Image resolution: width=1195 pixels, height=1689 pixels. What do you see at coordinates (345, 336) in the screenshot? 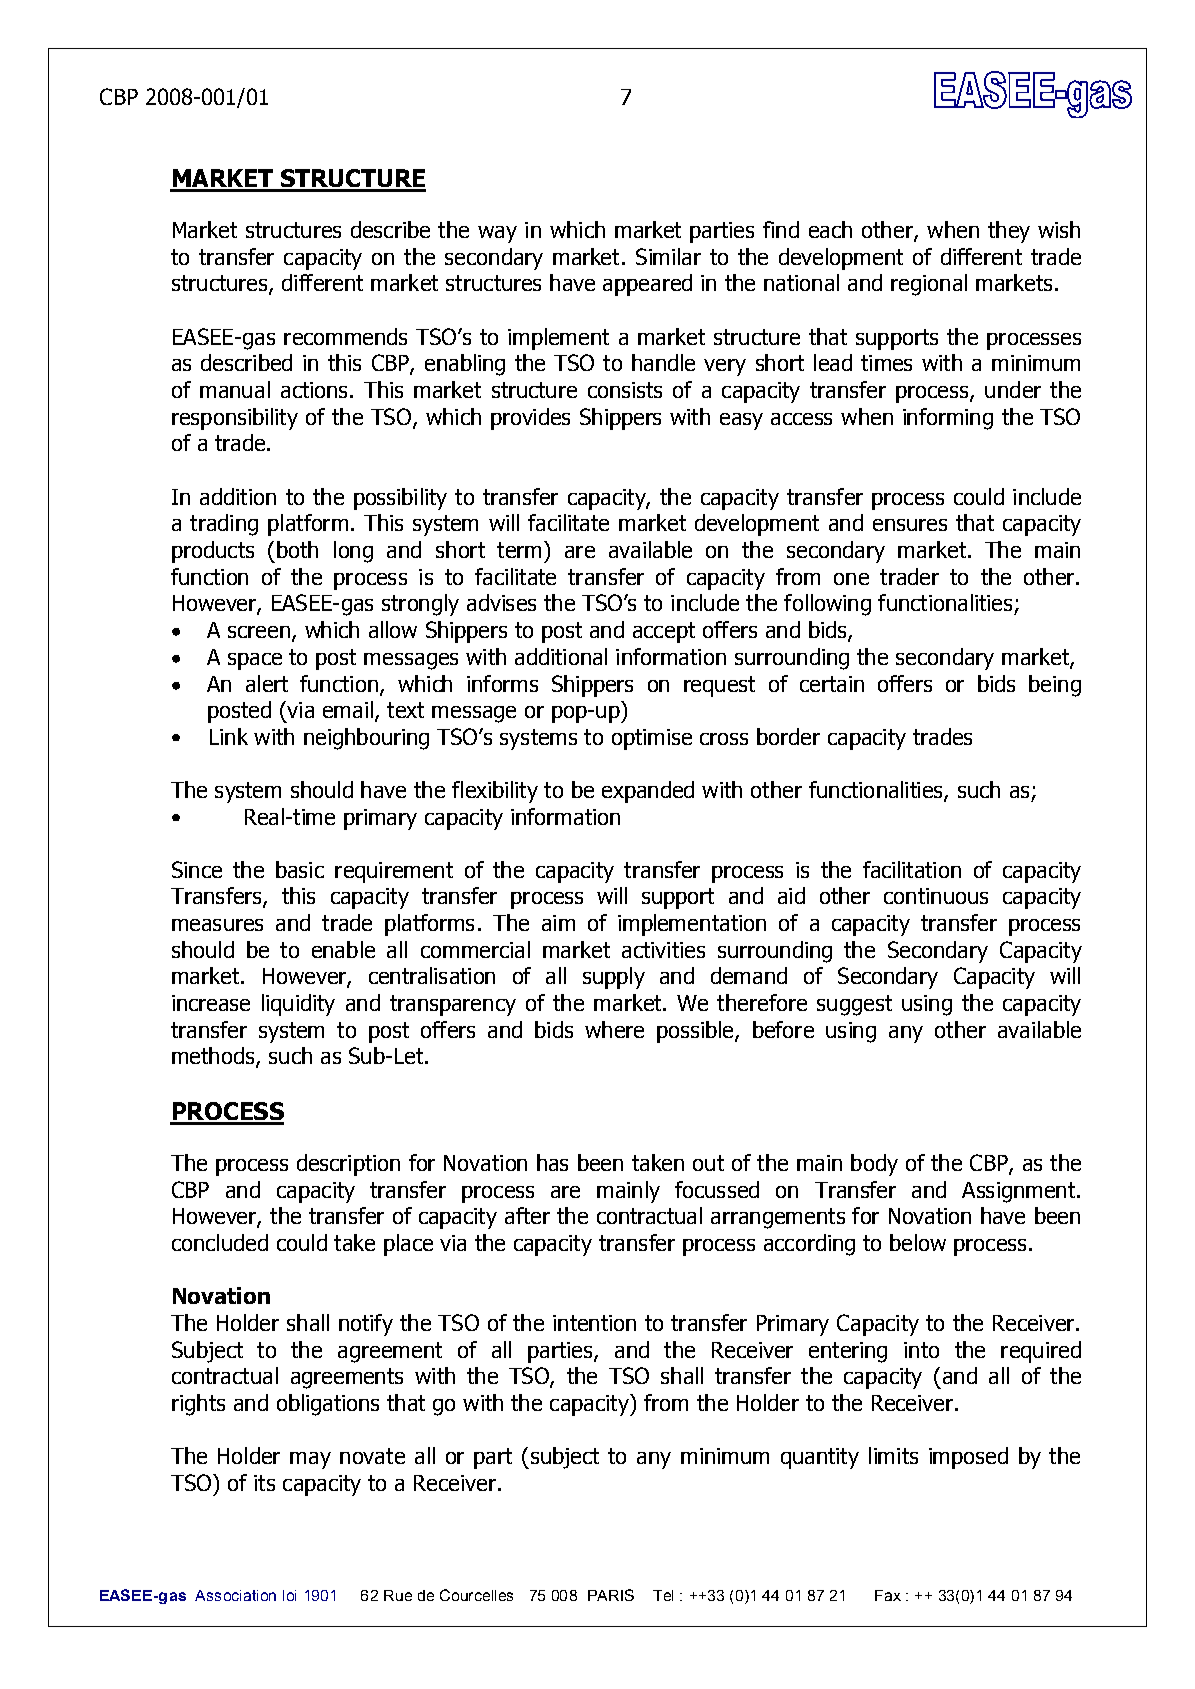
I see `recommends` at bounding box center [345, 336].
